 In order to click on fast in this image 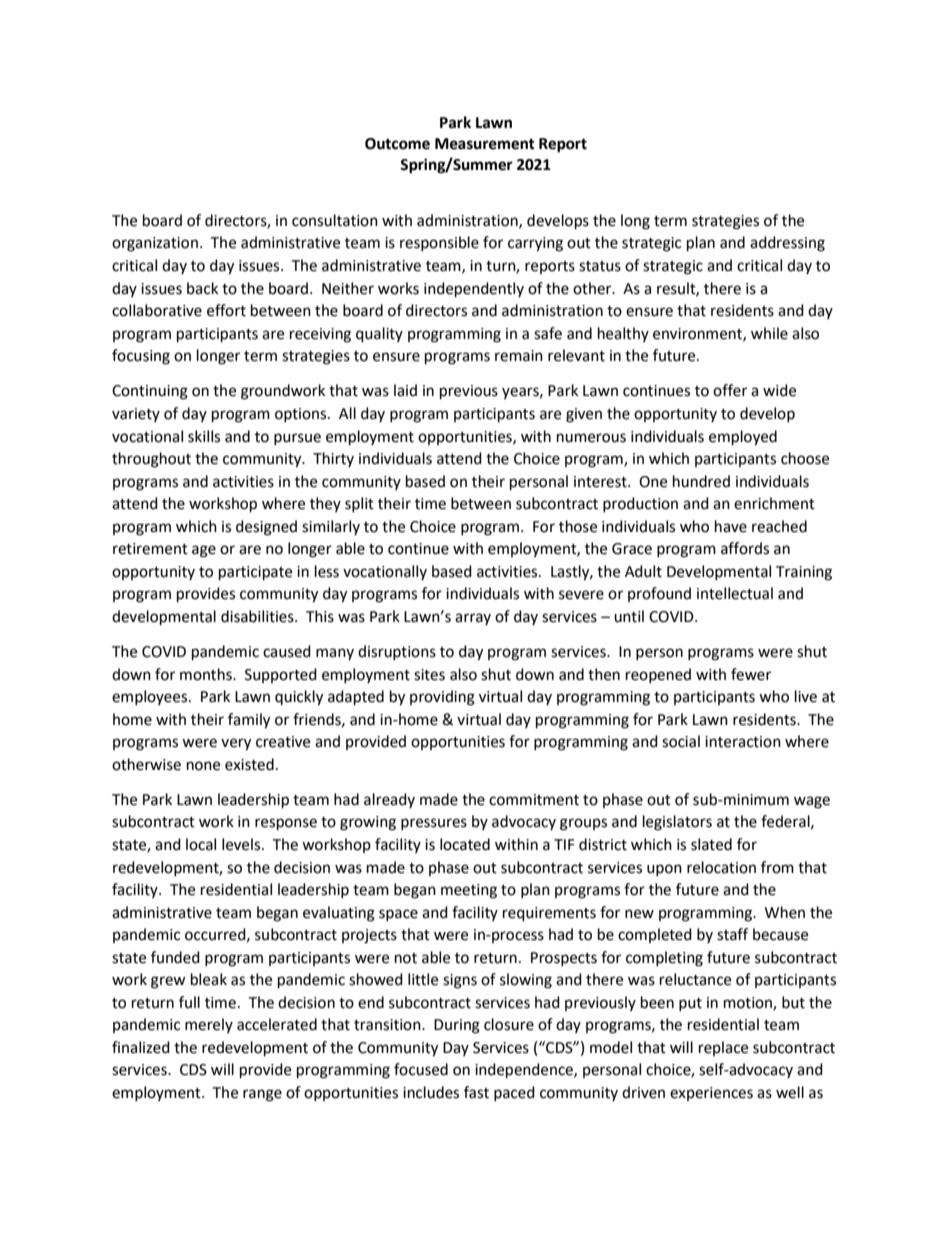, I will do `click(476, 1092)`.
